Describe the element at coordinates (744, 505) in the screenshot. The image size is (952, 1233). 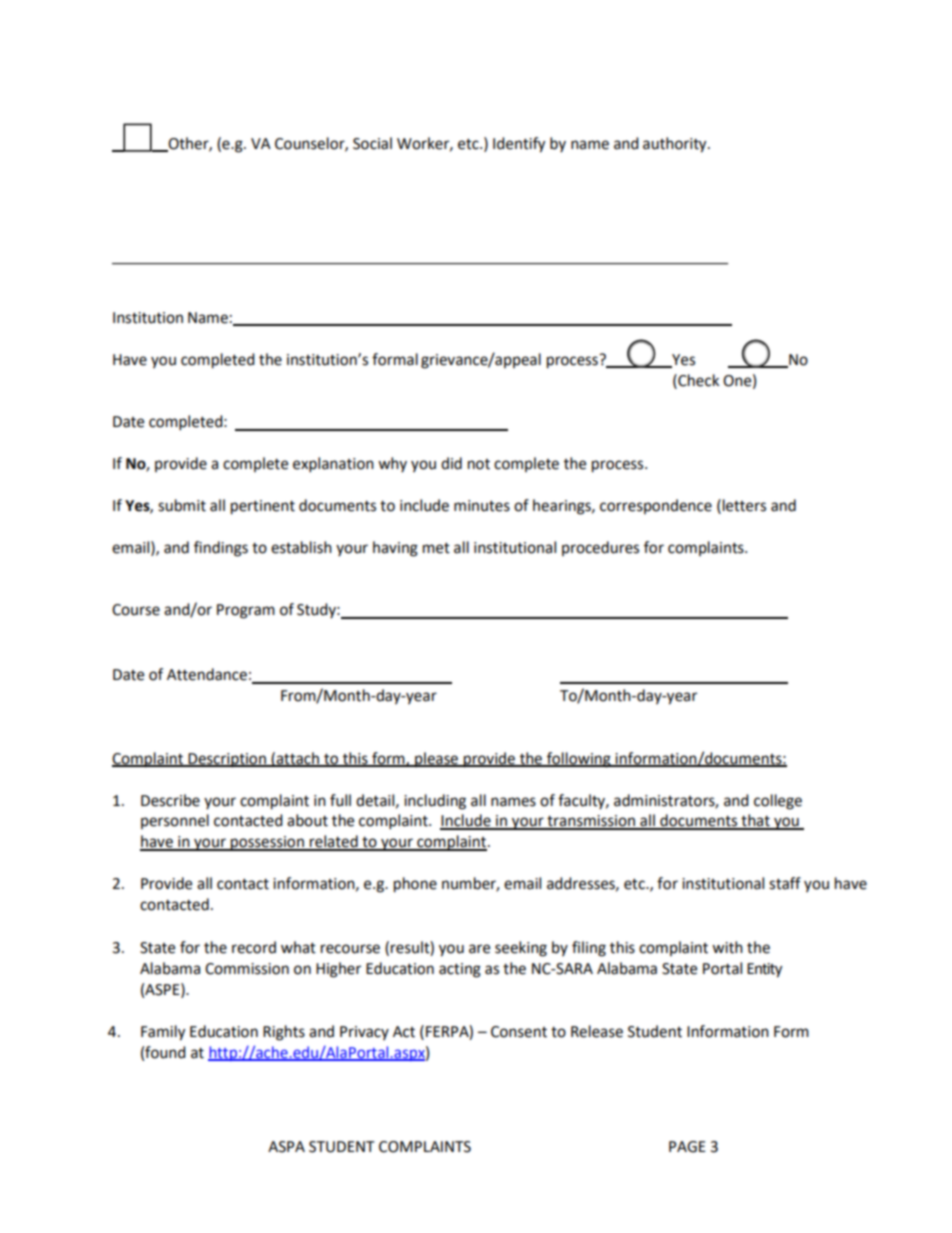
I see `letters` at that location.
